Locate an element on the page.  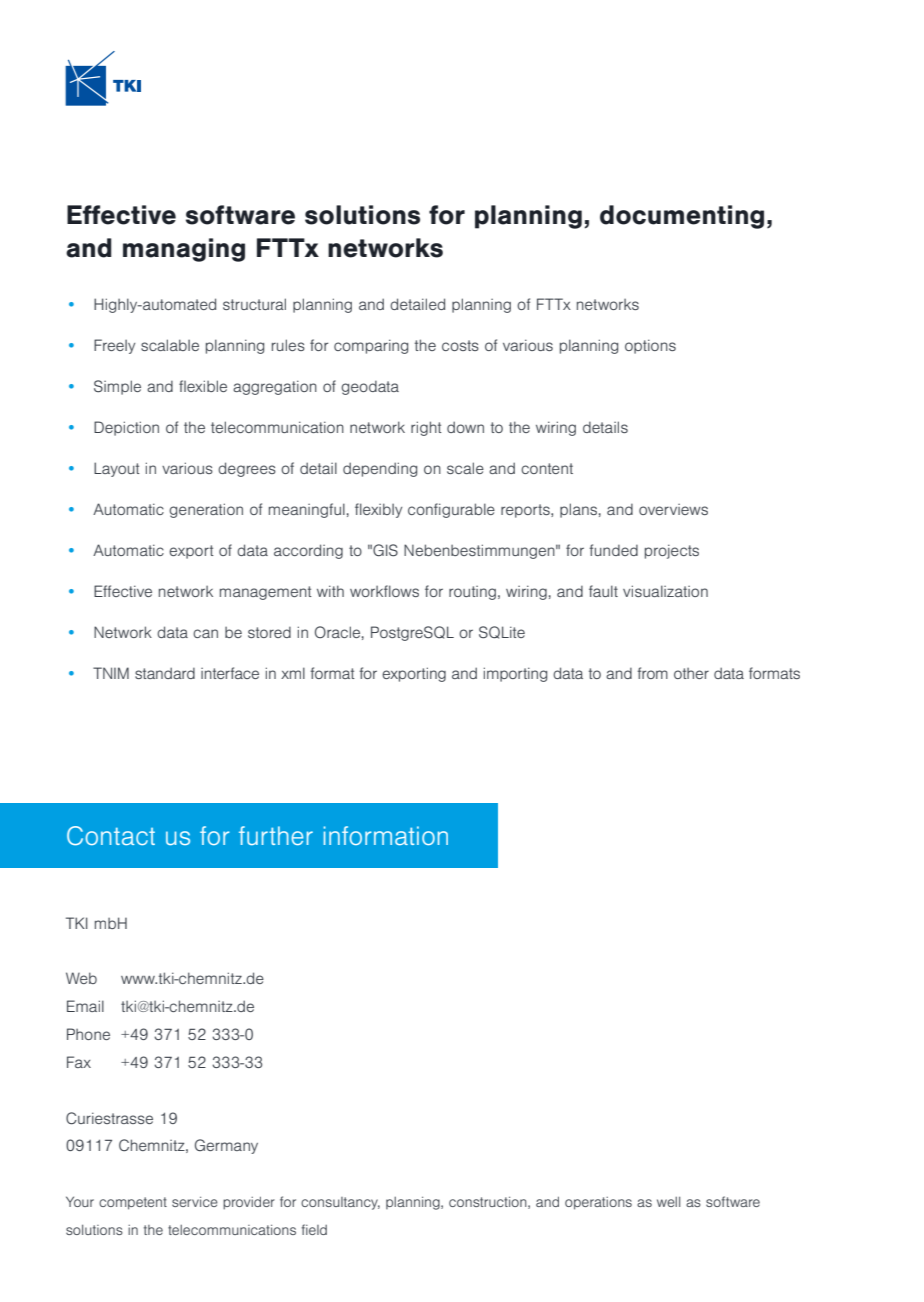
Contact is located at coordinates (111, 836).
